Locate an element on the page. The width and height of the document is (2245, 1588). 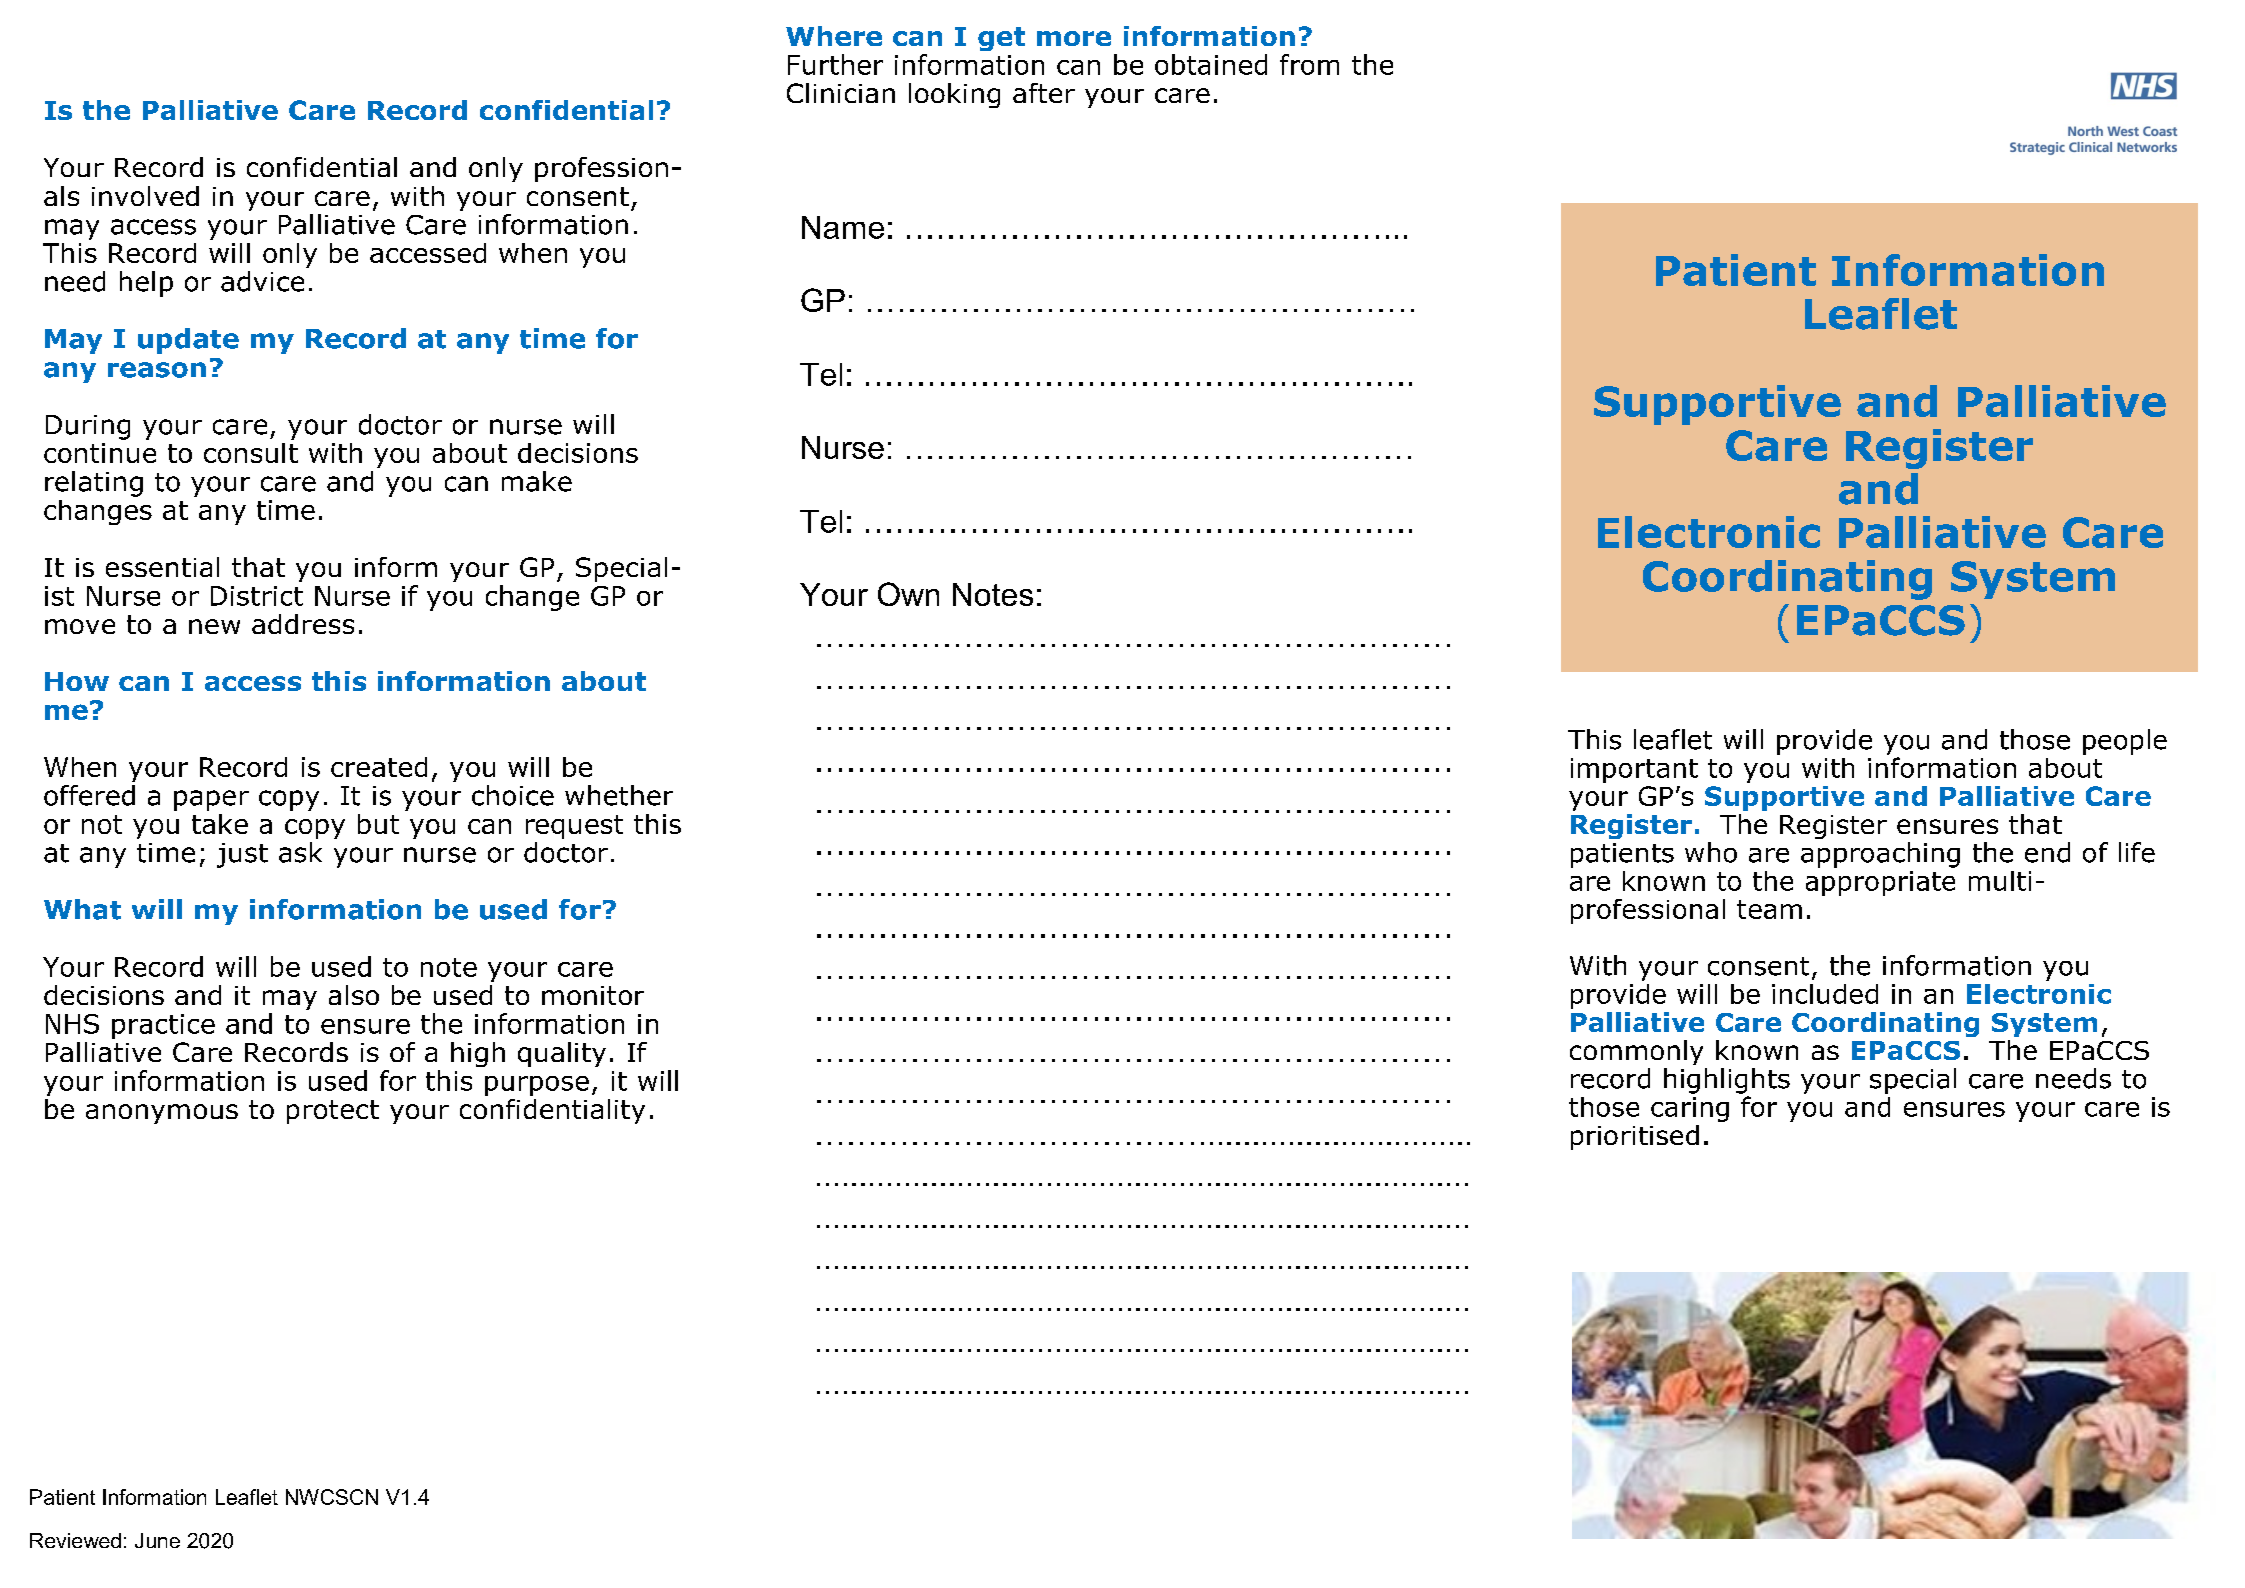
from is located at coordinates (1309, 64).
